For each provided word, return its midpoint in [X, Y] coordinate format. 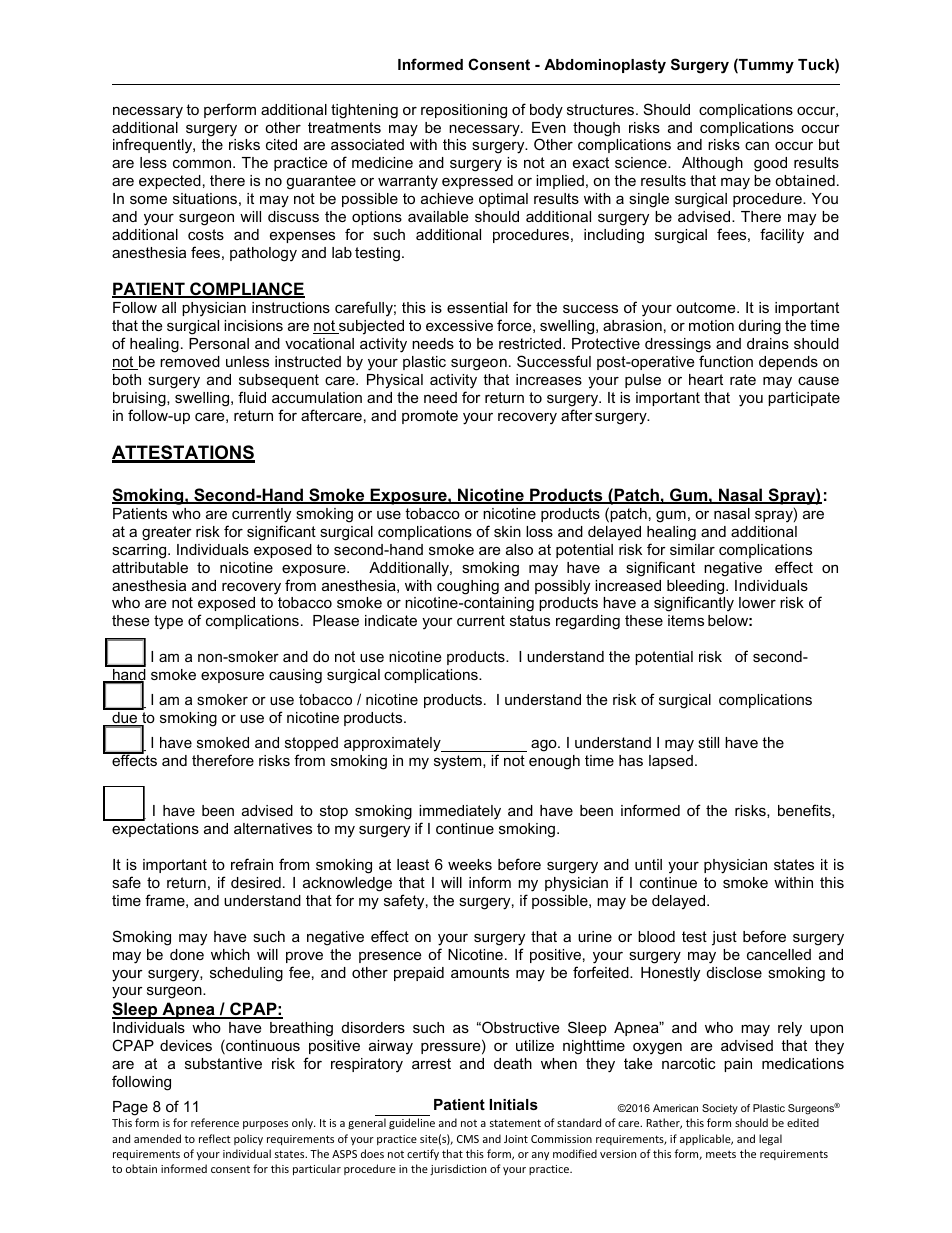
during [760, 327]
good [770, 164]
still [708, 742]
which [230, 954]
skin [507, 531]
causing [295, 676]
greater [167, 533]
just [724, 938]
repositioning [464, 111]
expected [170, 182]
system [459, 762]
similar [692, 549]
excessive [459, 325]
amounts [480, 972]
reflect [215, 1138]
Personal [219, 343]
